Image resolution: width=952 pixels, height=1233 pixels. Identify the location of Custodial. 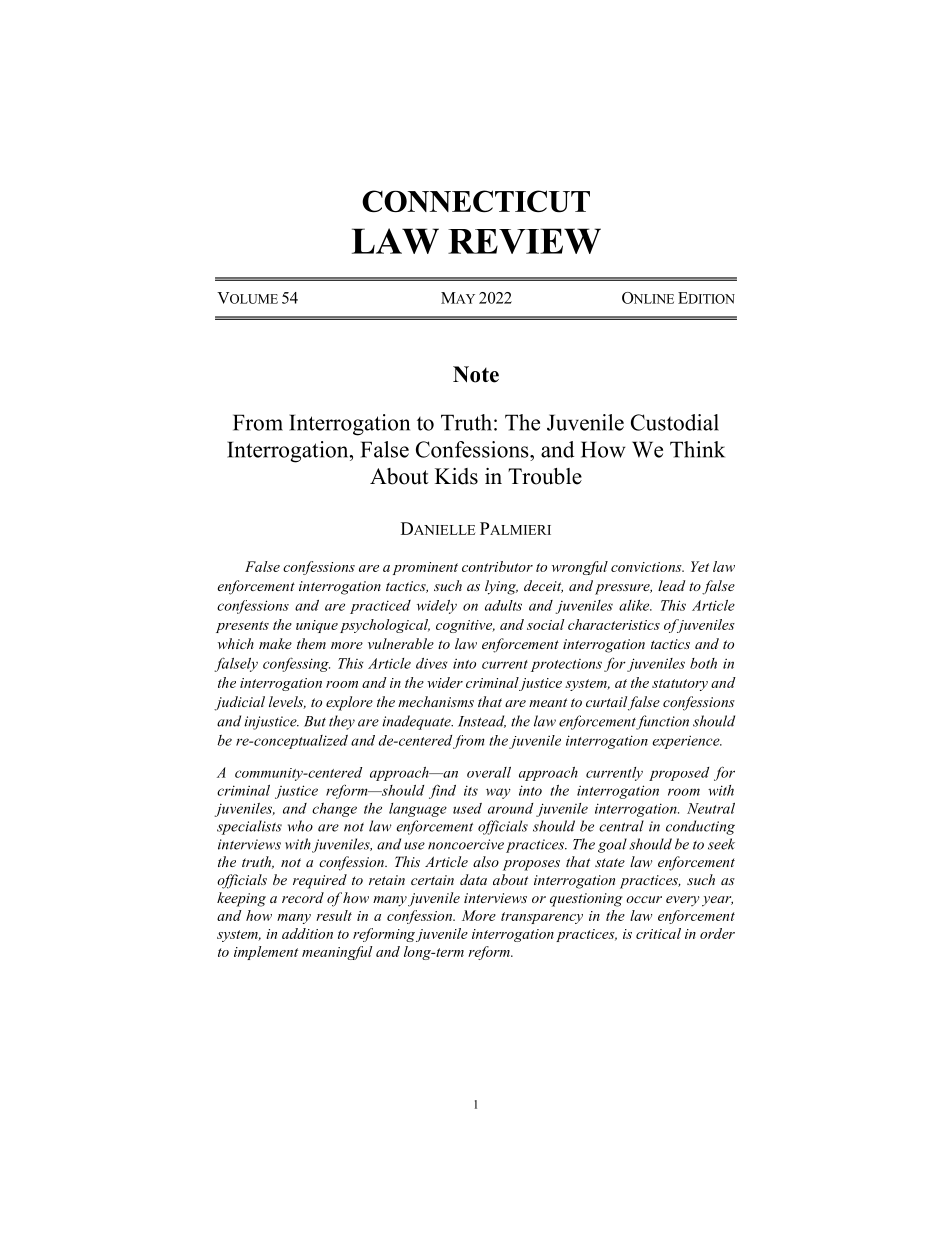
(675, 422).
